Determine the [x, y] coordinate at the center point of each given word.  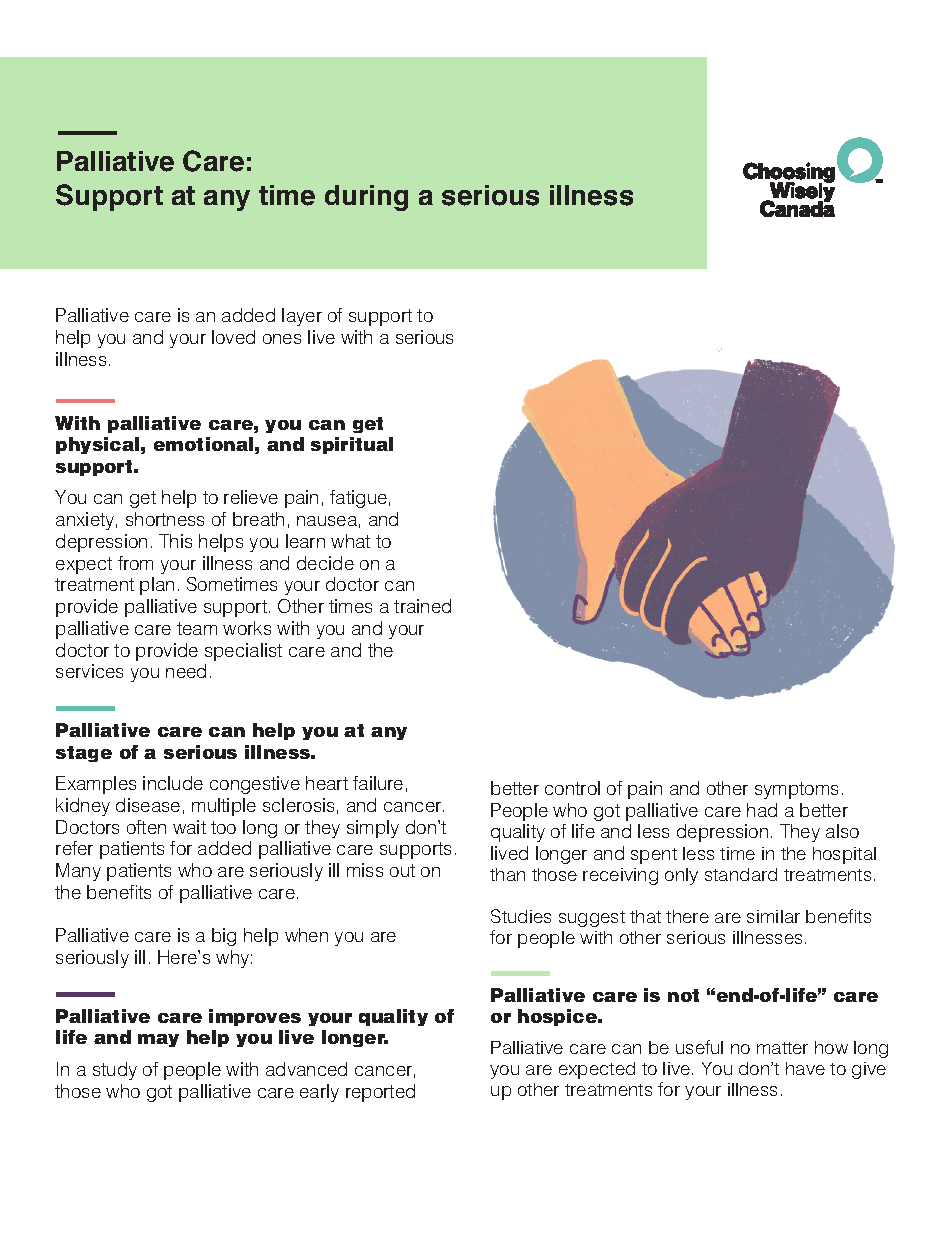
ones [282, 339]
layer [302, 317]
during [366, 198]
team [197, 628]
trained [422, 606]
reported [380, 1093]
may [158, 1040]
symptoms [796, 790]
